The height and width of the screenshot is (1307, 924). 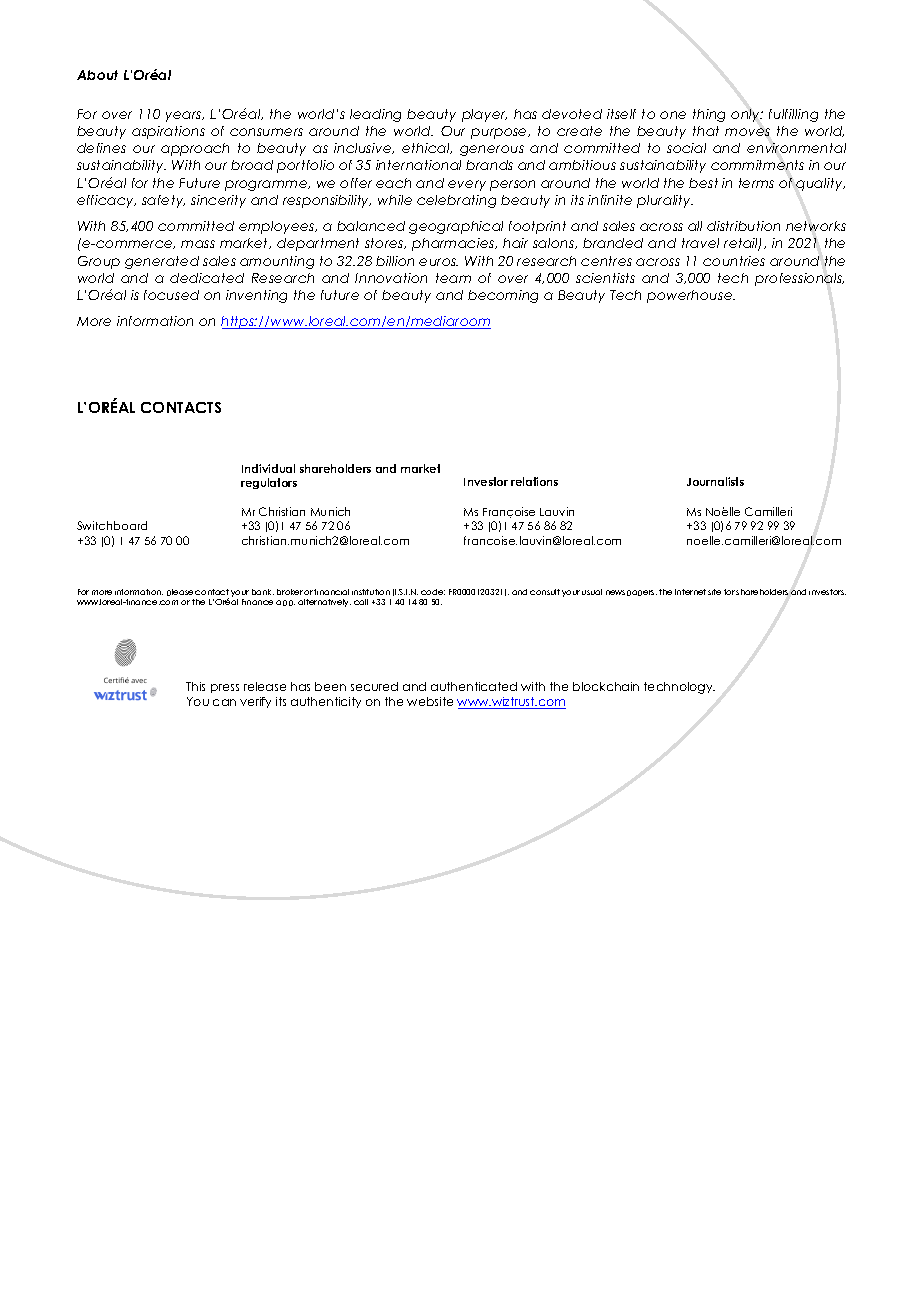 I want to click on focused, so click(x=171, y=295).
